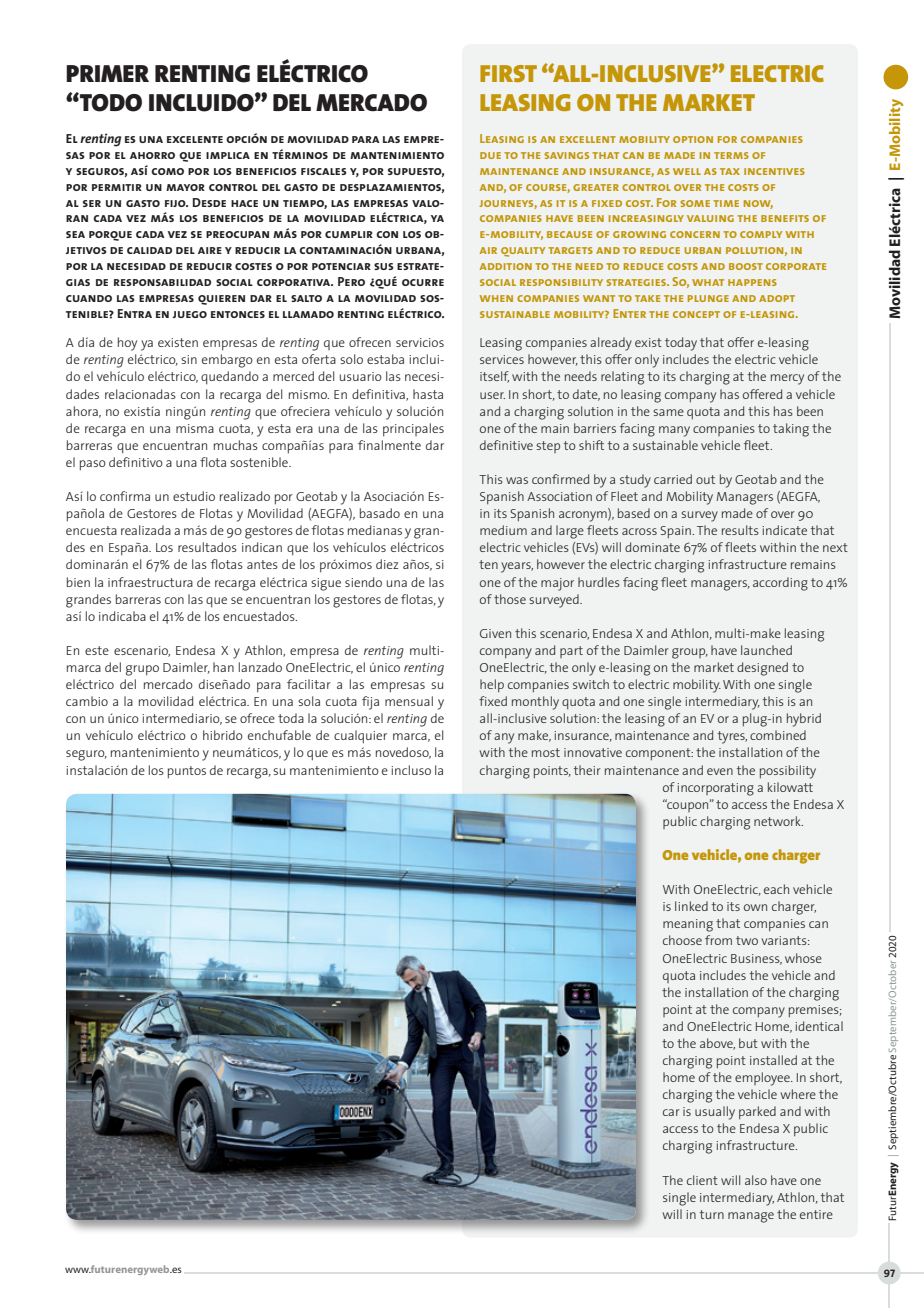 This page has width=924, height=1308. What do you see at coordinates (107, 73) in the page?
I see `PRIMER` at bounding box center [107, 73].
